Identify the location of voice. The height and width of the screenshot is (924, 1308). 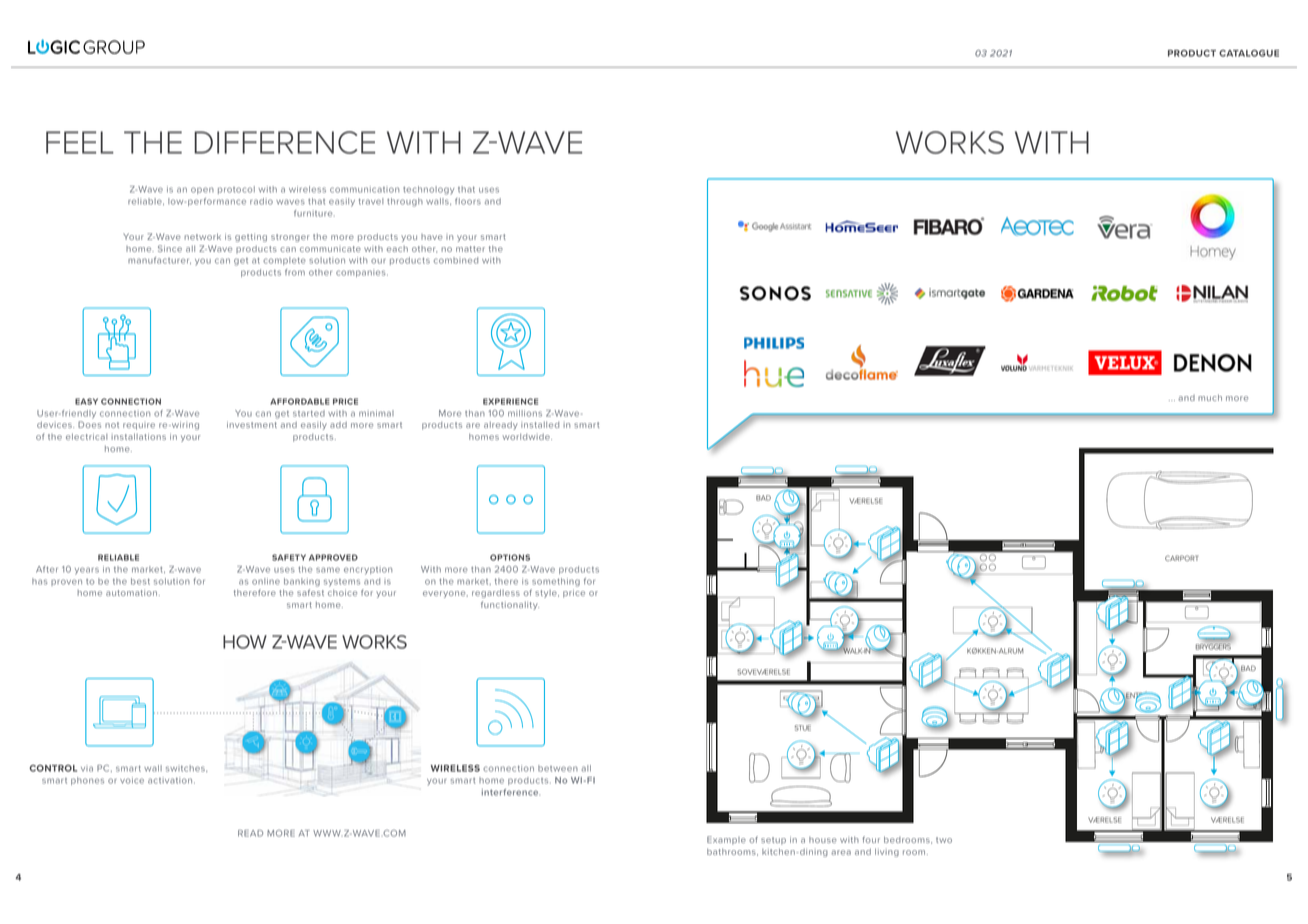
(132, 780).
